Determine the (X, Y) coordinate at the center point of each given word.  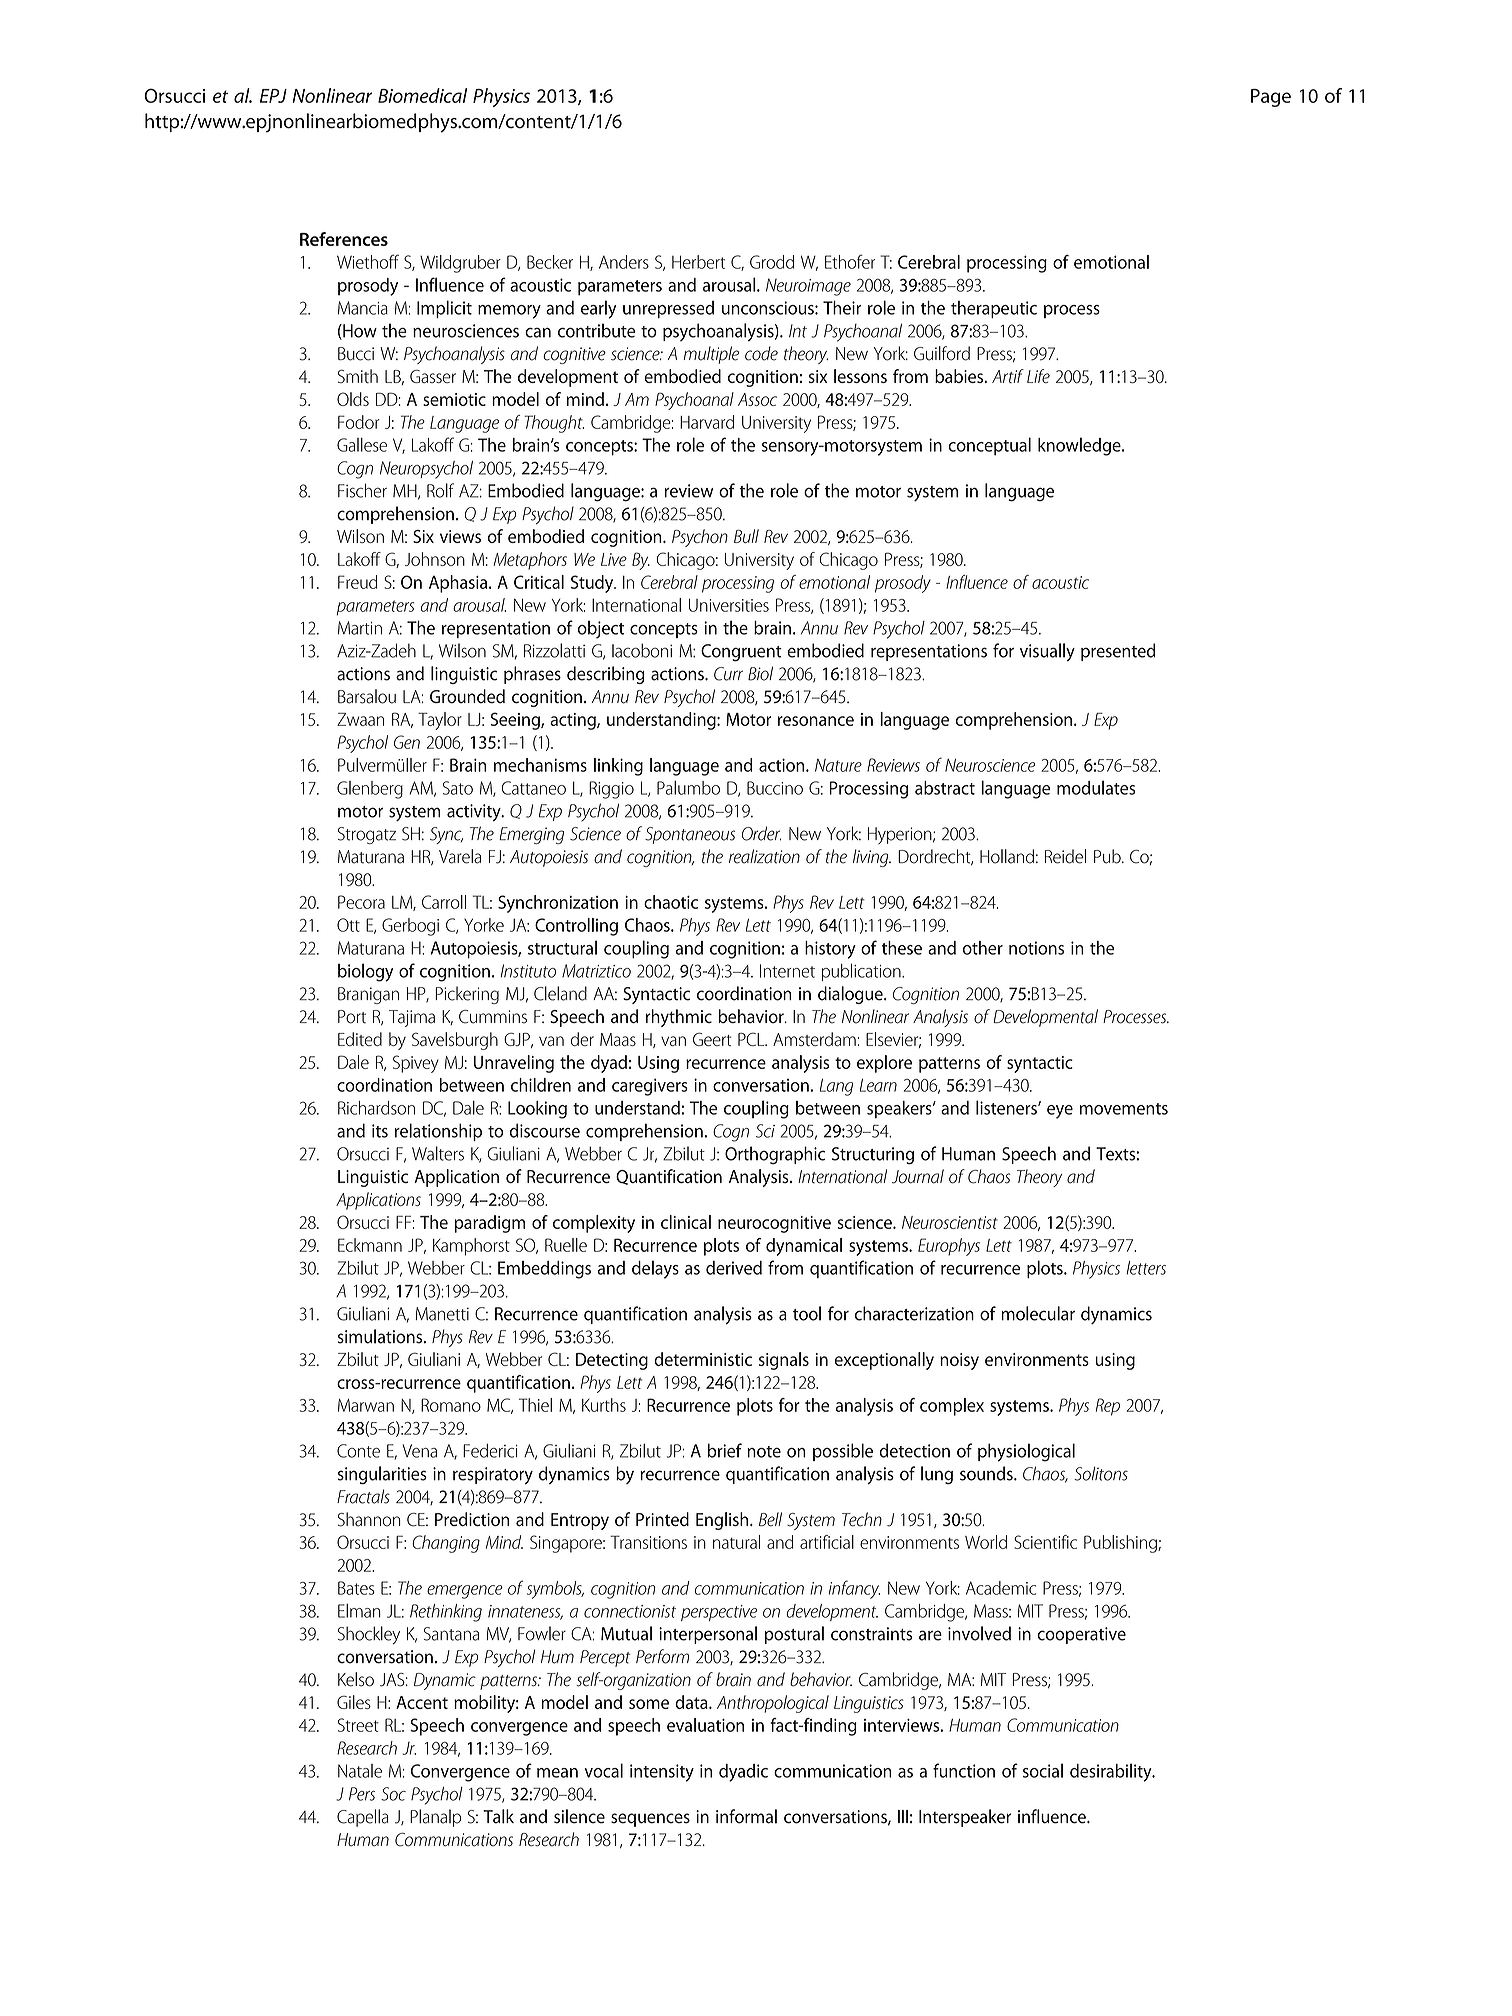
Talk (498, 1816)
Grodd (772, 262)
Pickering (467, 995)
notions (1036, 948)
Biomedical (422, 95)
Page (1271, 98)
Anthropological (773, 1704)
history (830, 950)
